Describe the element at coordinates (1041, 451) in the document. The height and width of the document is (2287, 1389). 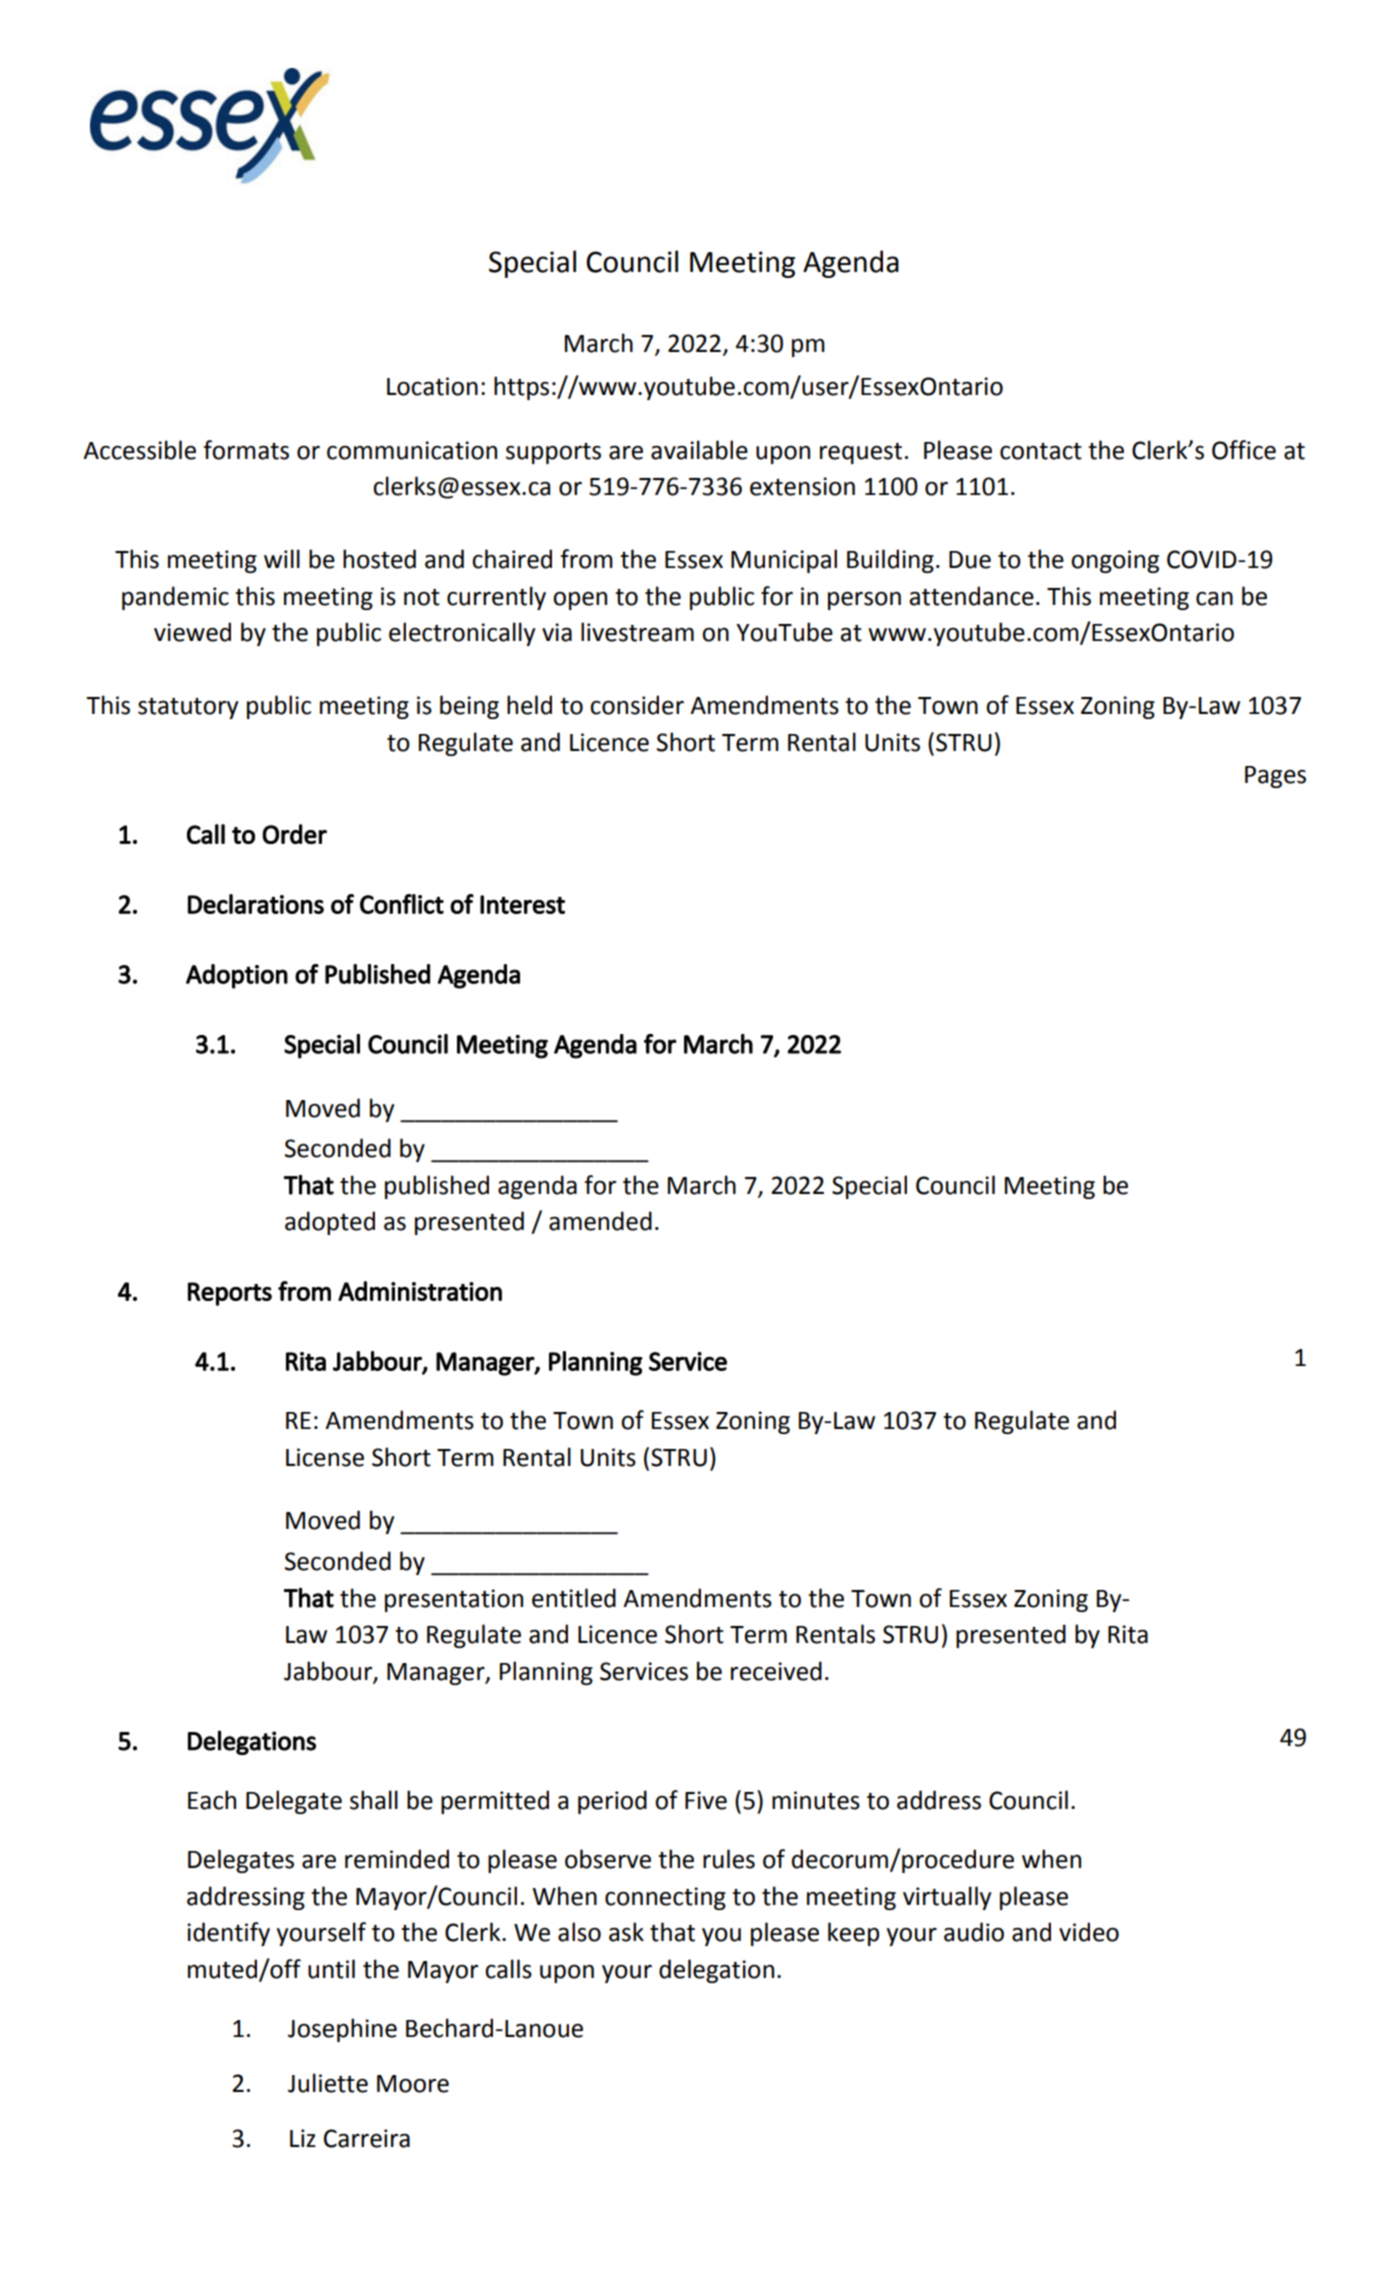
I see `contact` at that location.
